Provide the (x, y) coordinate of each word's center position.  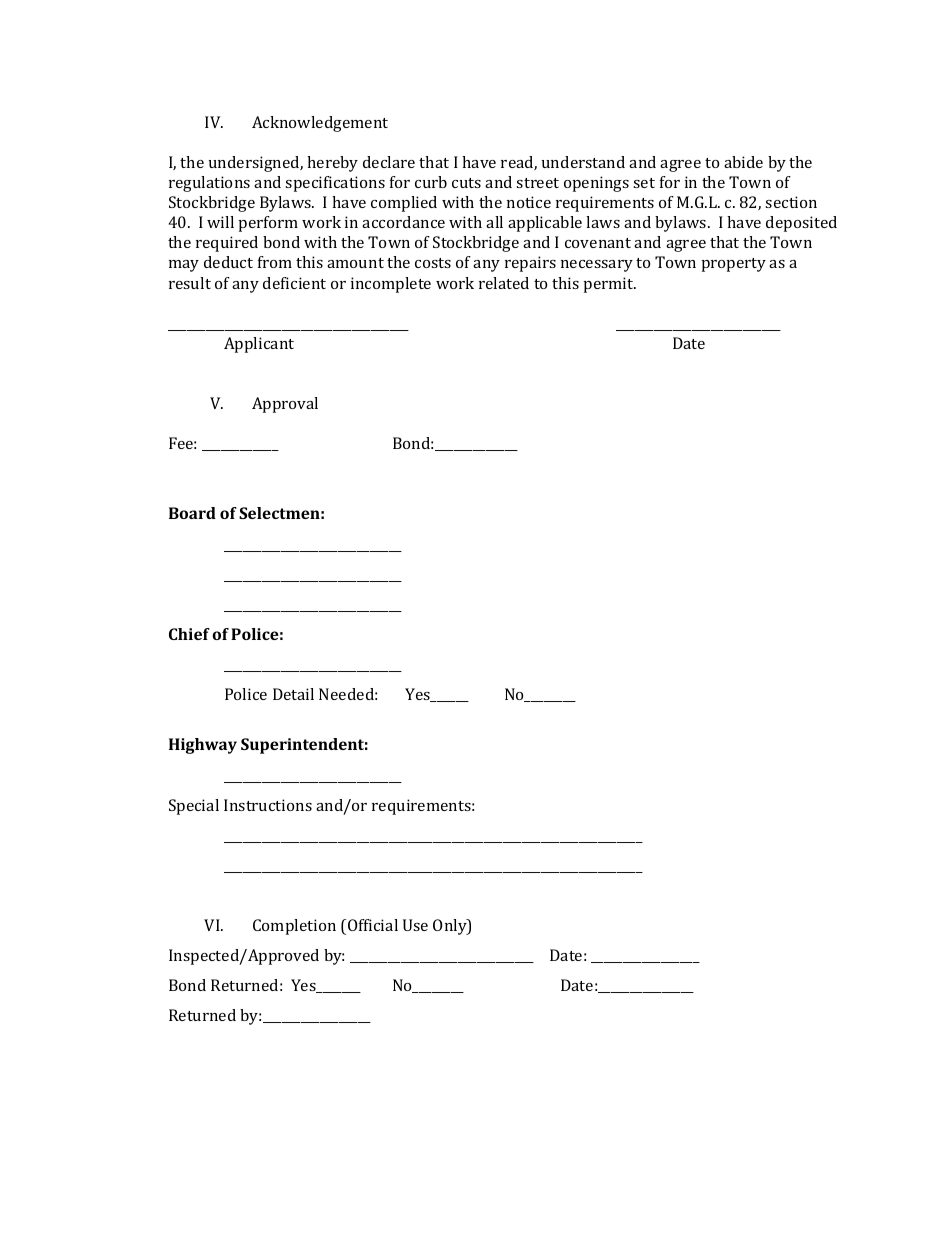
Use (415, 925)
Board (192, 513)
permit (610, 285)
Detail (293, 694)
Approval (285, 405)
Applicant (259, 345)
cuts (466, 183)
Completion (294, 927)
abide (743, 162)
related (504, 283)
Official (373, 925)
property (734, 265)
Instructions (268, 805)
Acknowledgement (320, 124)
